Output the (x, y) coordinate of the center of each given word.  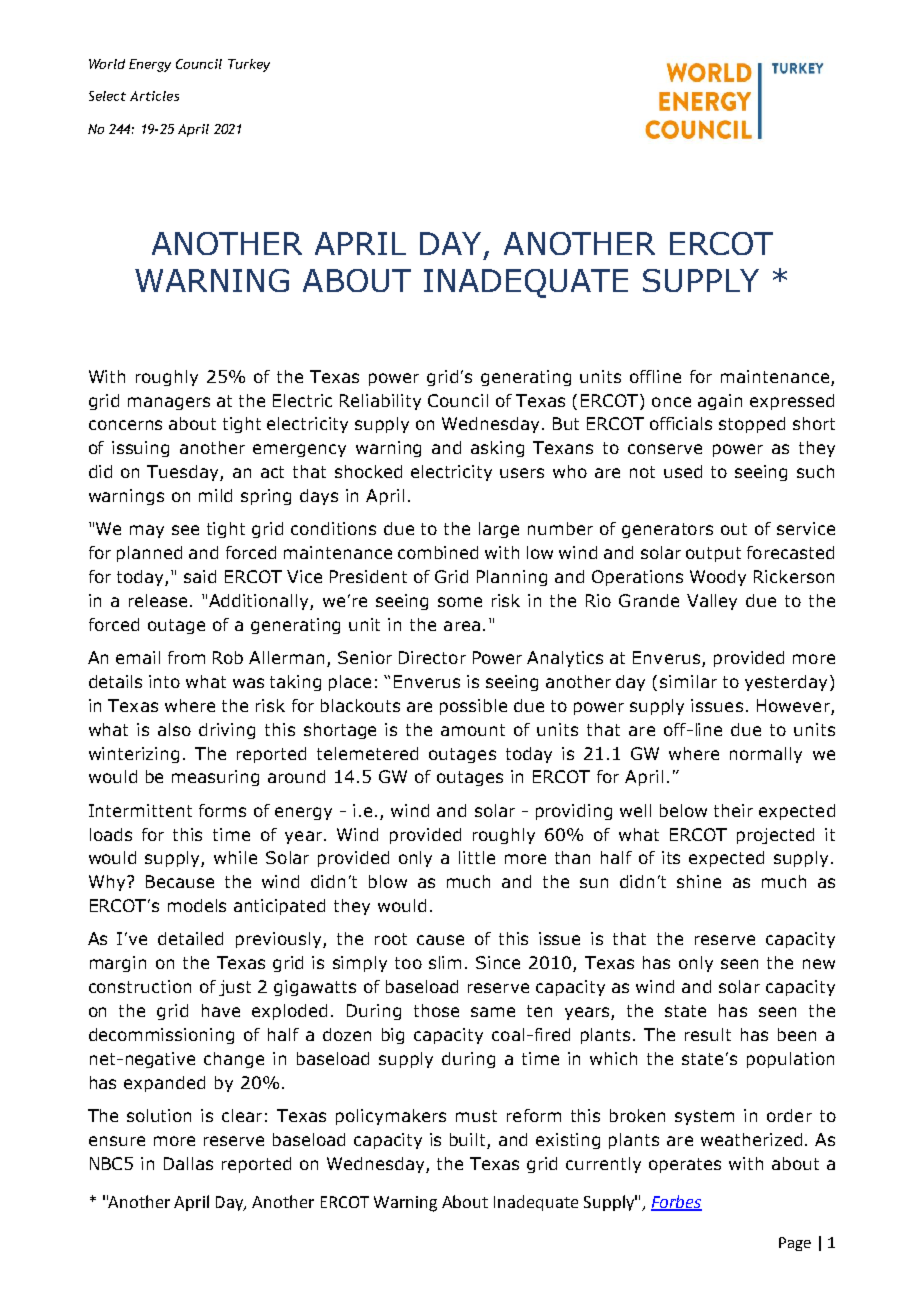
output (713, 554)
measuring (215, 778)
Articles (154, 96)
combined (438, 552)
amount (473, 730)
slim (445, 962)
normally (766, 755)
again (720, 402)
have (221, 1010)
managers (169, 403)
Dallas (188, 1163)
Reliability (380, 402)
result (708, 1034)
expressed (792, 402)
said (200, 576)
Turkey (249, 65)
